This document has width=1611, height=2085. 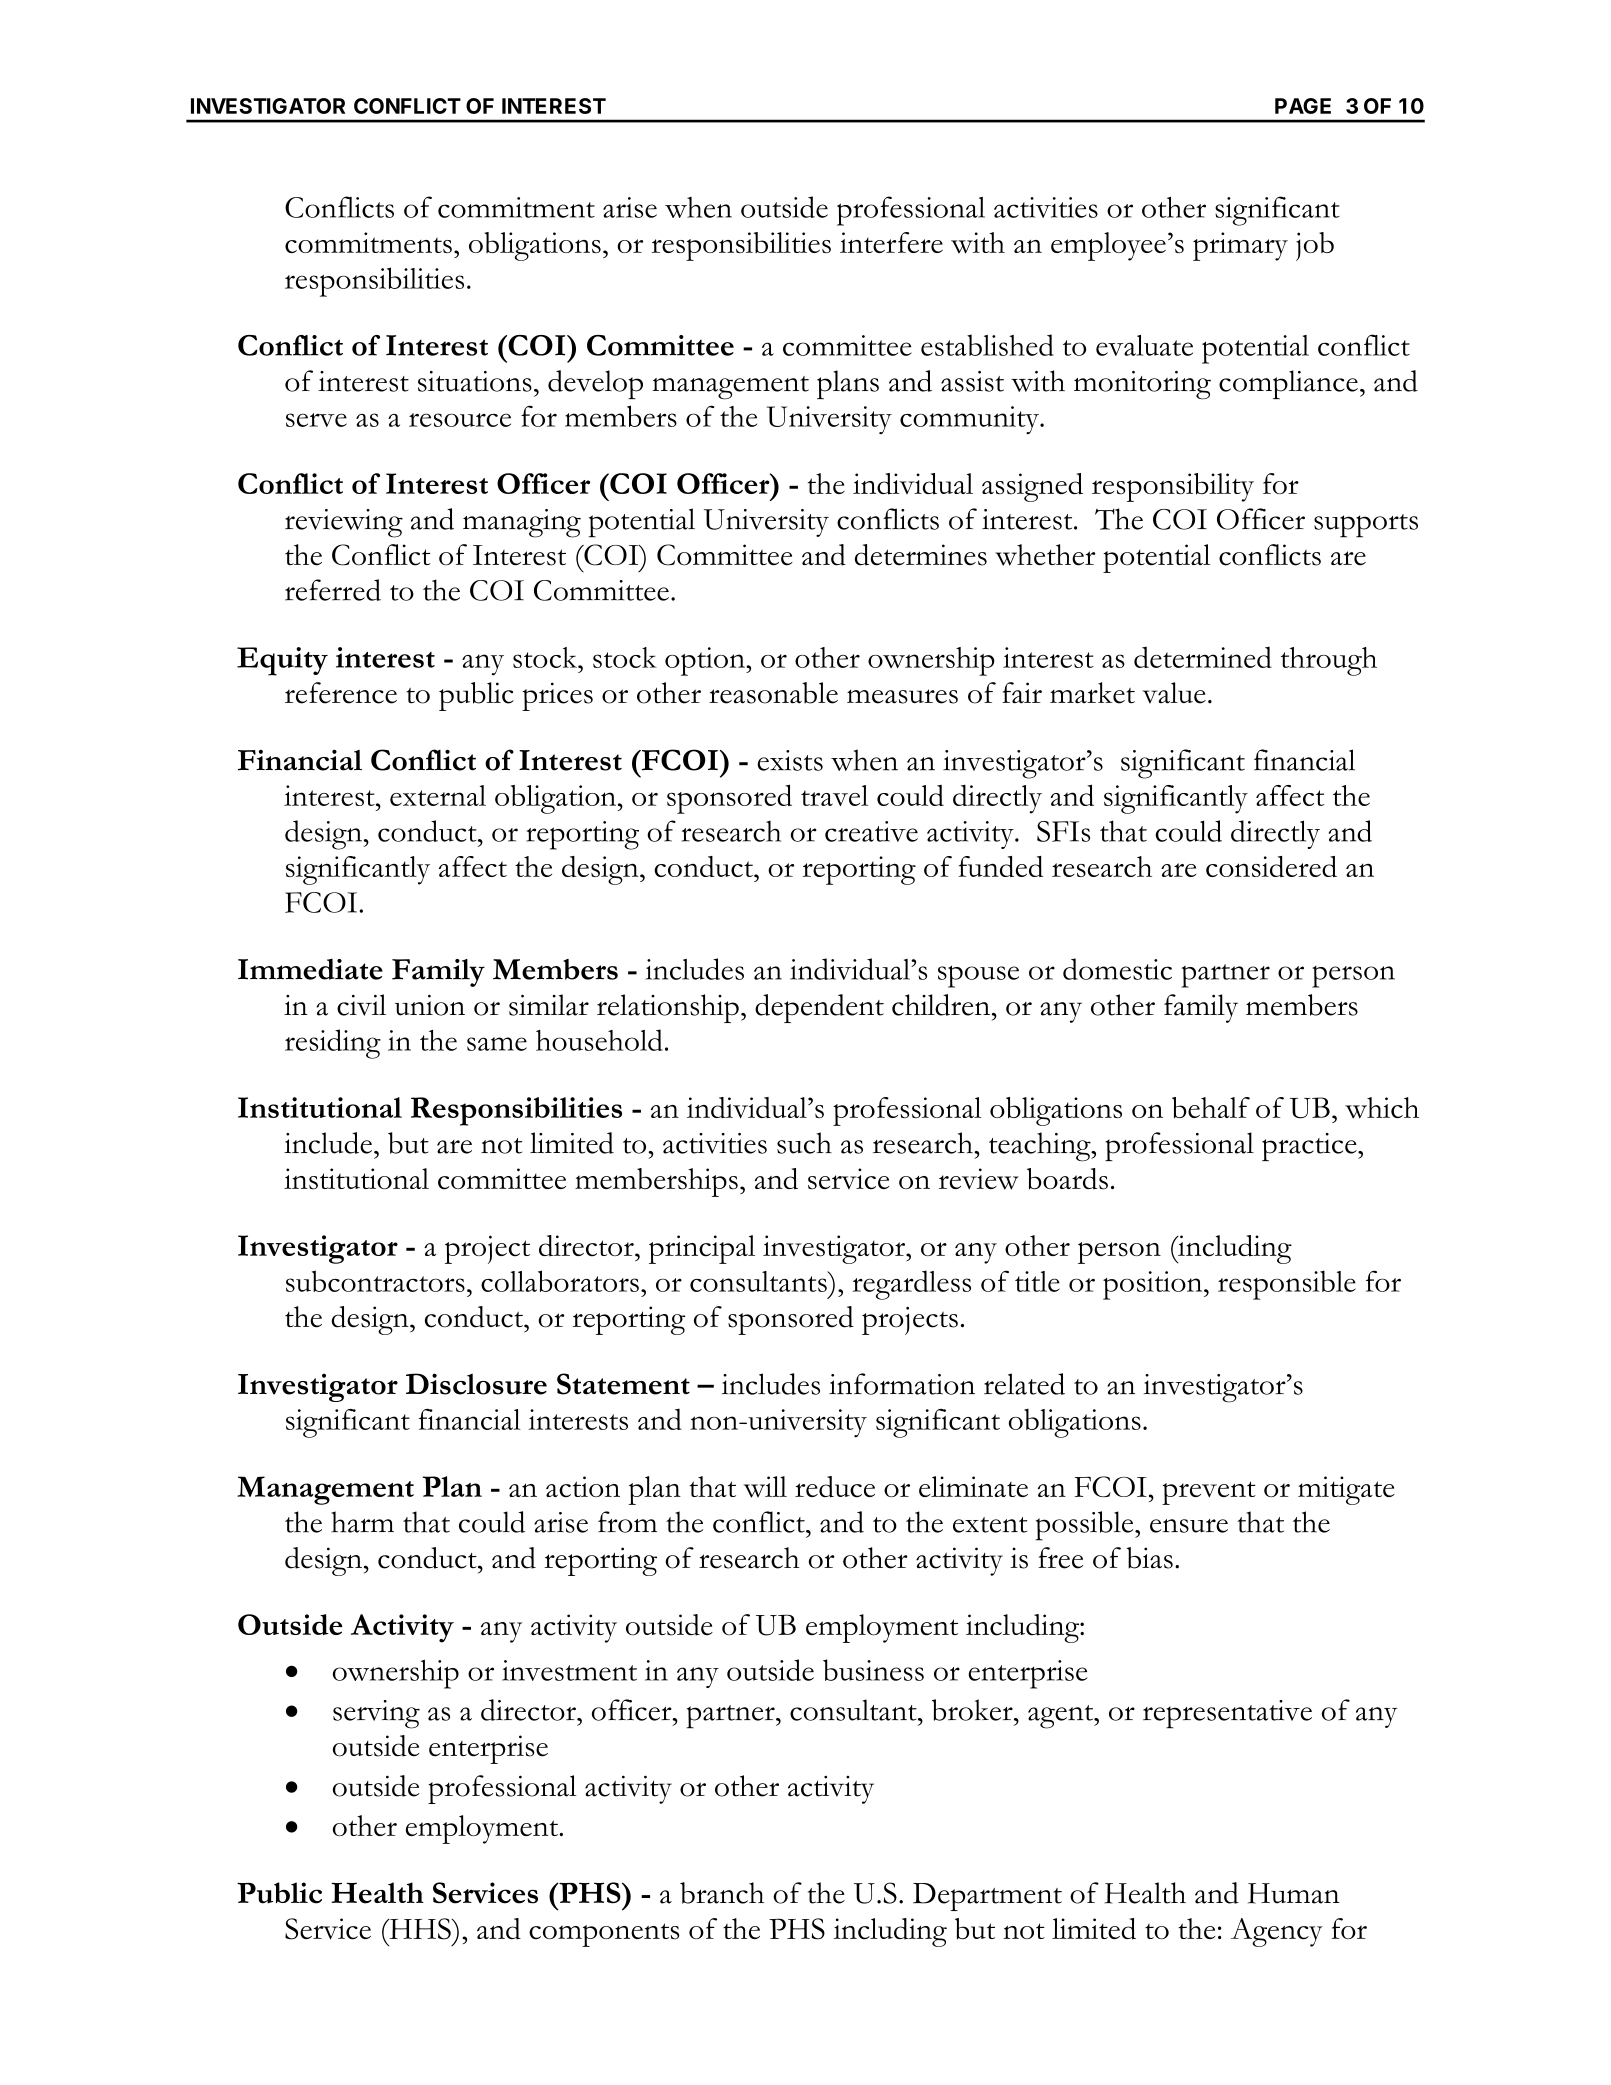 What do you see at coordinates (819, 1008) in the document?
I see `dependent` at bounding box center [819, 1008].
